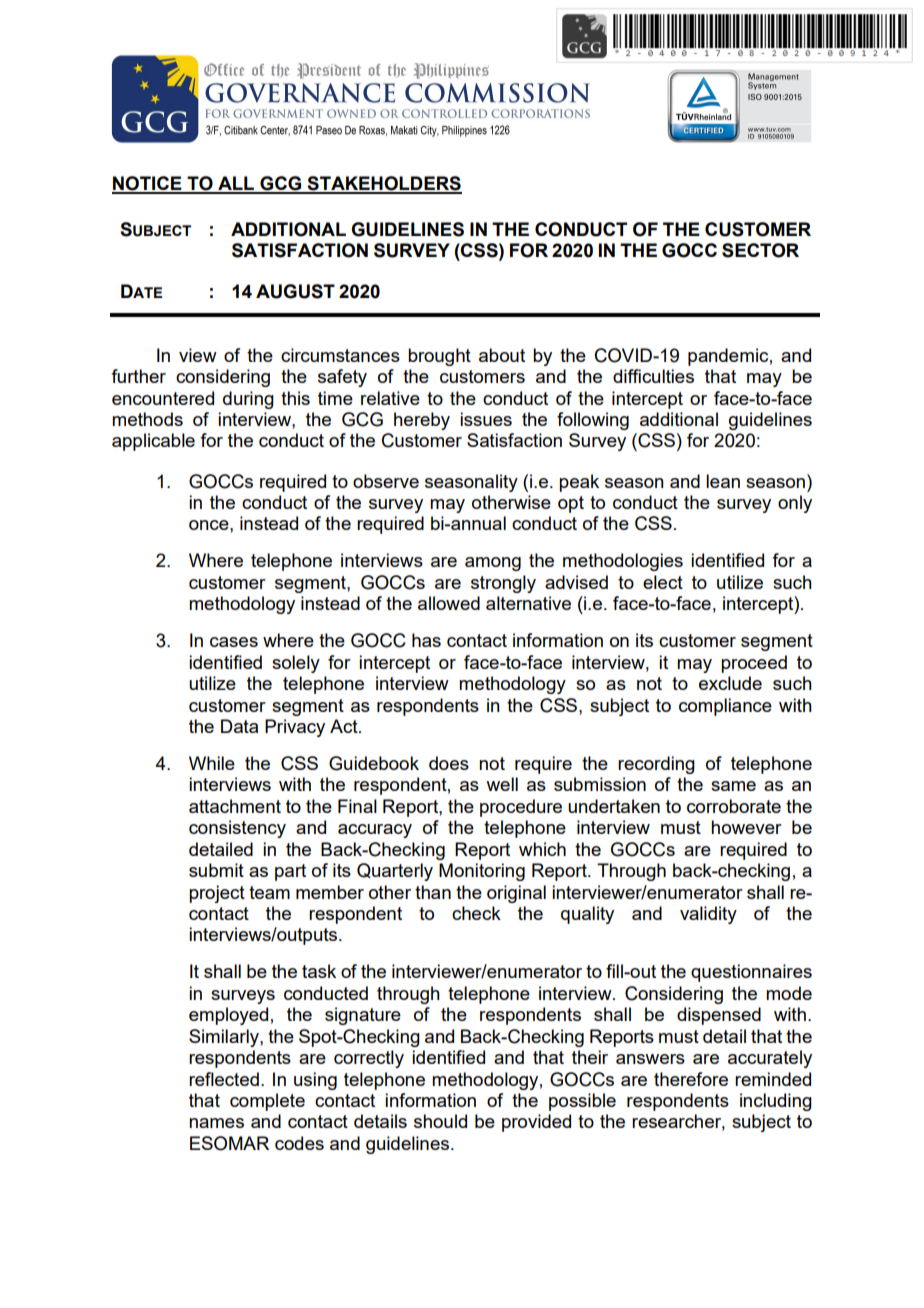  Describe the element at coordinates (440, 1121) in the screenshot. I see `should` at that location.
